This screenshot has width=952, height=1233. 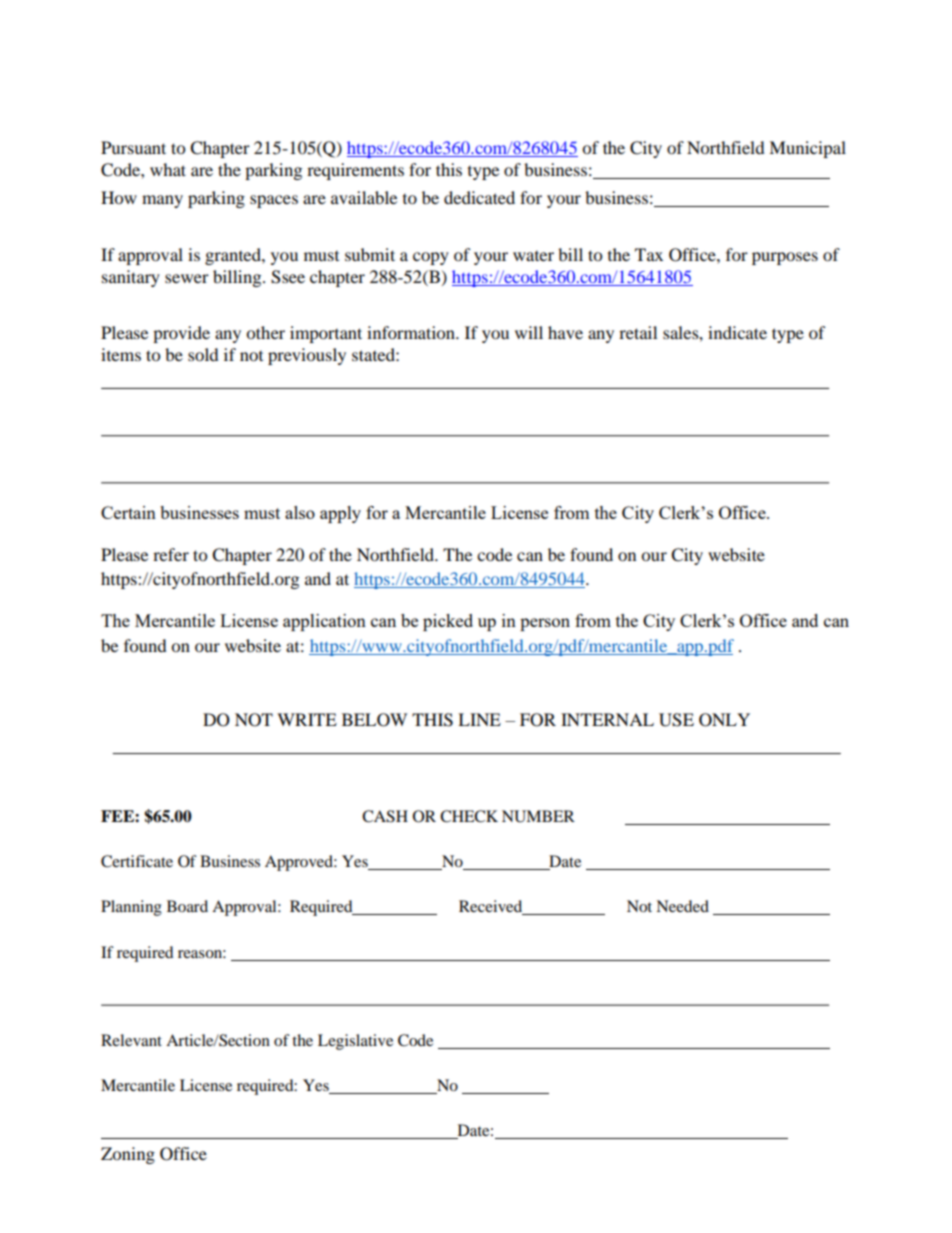 I want to click on ONLY, so click(x=724, y=720).
